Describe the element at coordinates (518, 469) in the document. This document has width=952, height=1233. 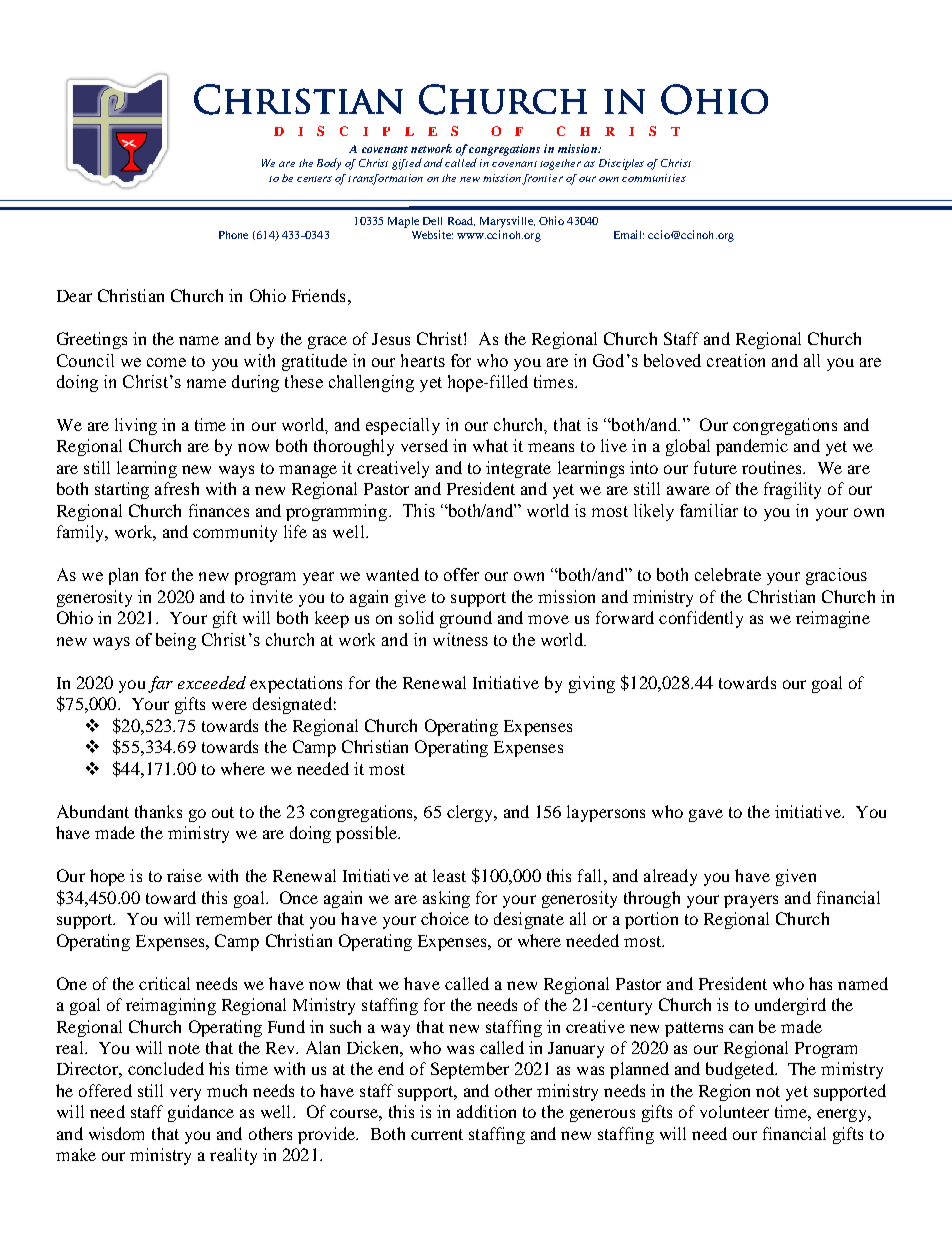
I see `integrate` at that location.
